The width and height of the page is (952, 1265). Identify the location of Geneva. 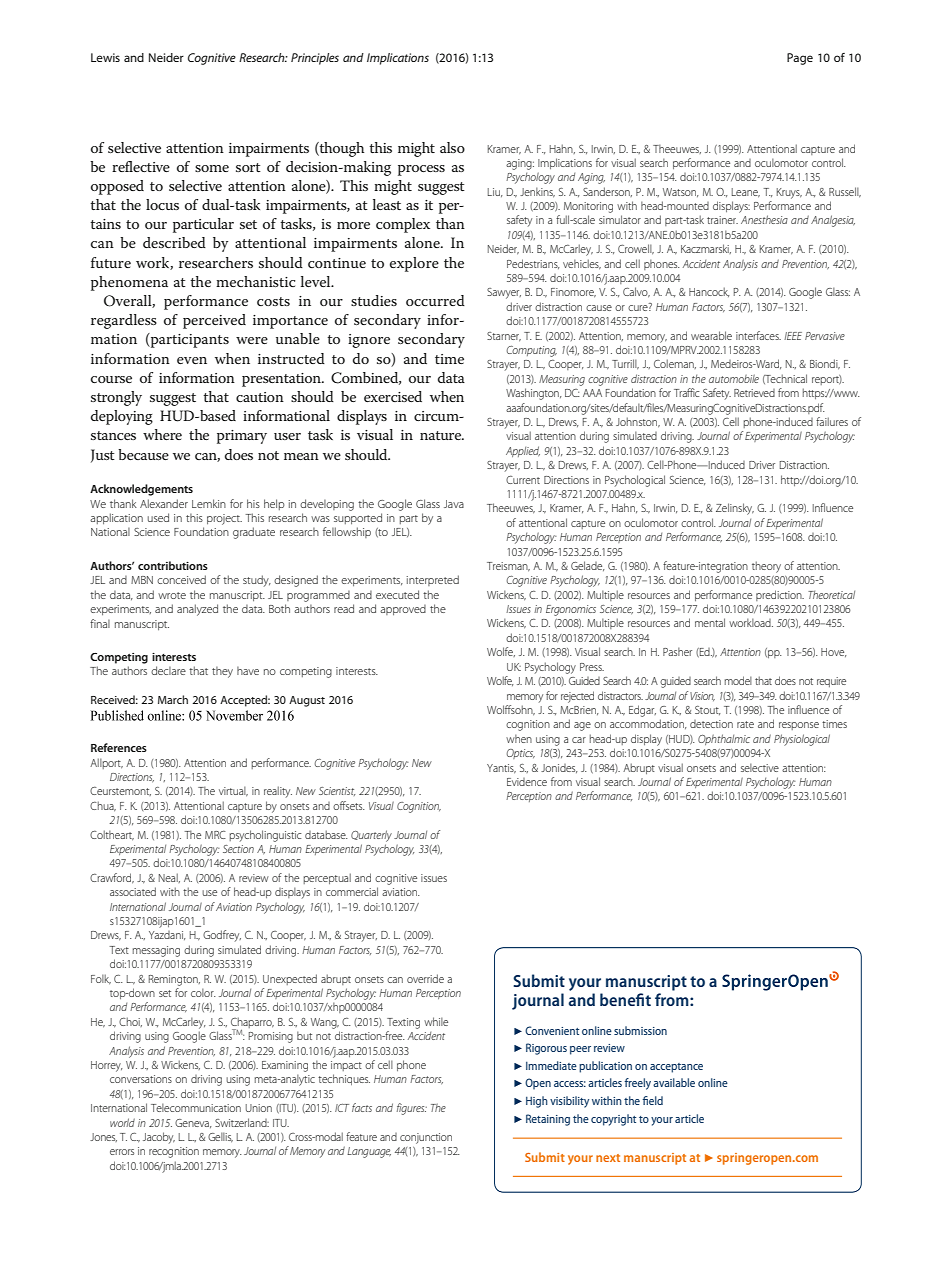
(193, 1123).
